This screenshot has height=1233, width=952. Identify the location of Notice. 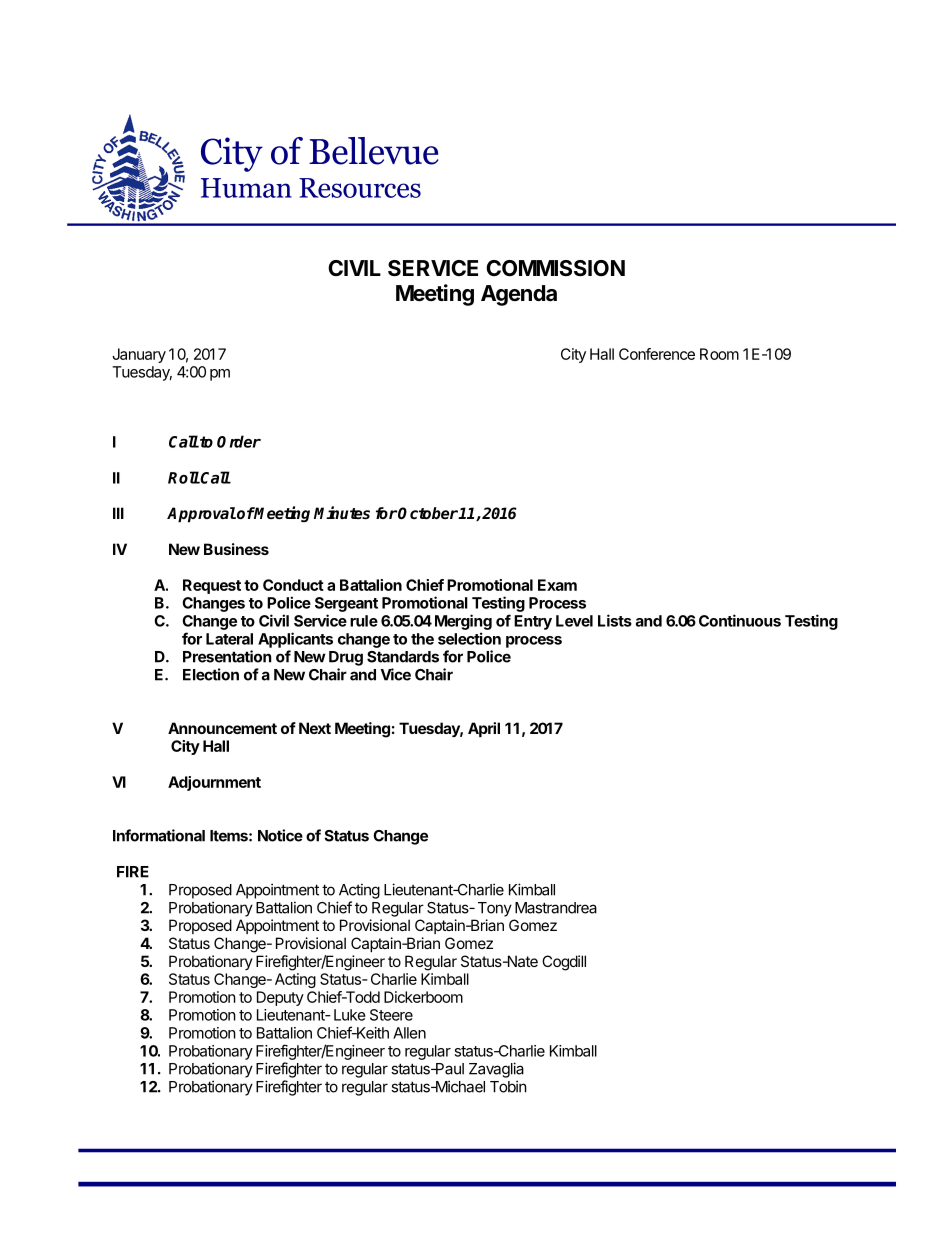
(280, 835).
